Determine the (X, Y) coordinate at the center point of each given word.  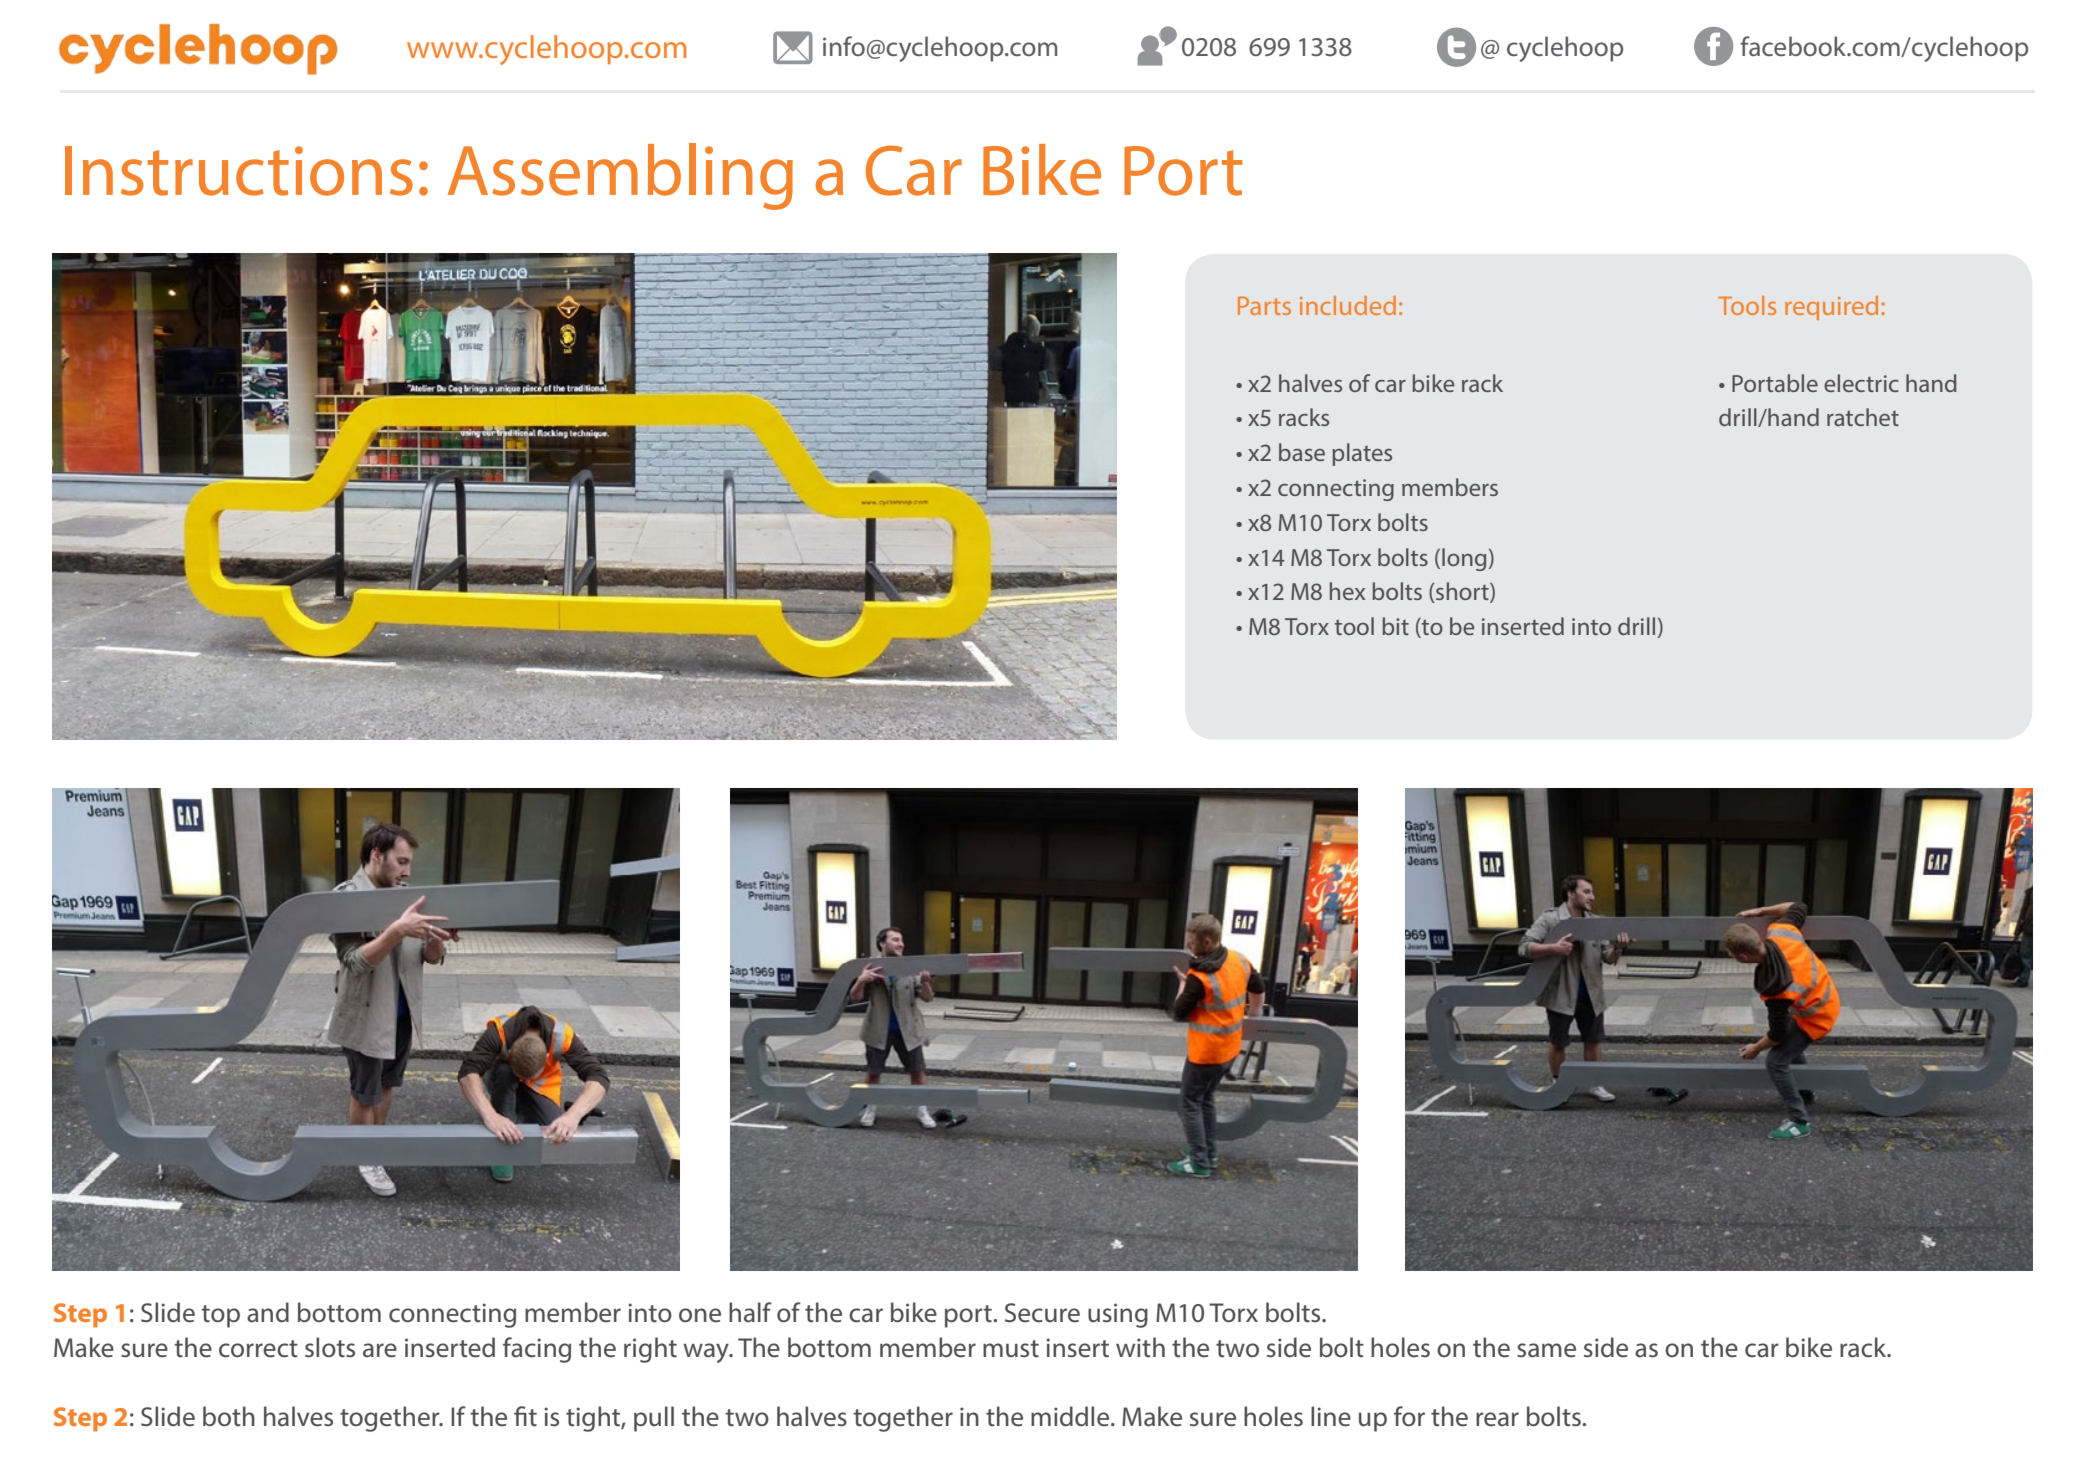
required (1831, 308)
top (221, 1316)
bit (1395, 626)
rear (1497, 1419)
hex (1347, 591)
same (1546, 1350)
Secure (1042, 1313)
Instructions (239, 171)
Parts (1264, 305)
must (1011, 1349)
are (380, 1350)
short (1462, 592)
